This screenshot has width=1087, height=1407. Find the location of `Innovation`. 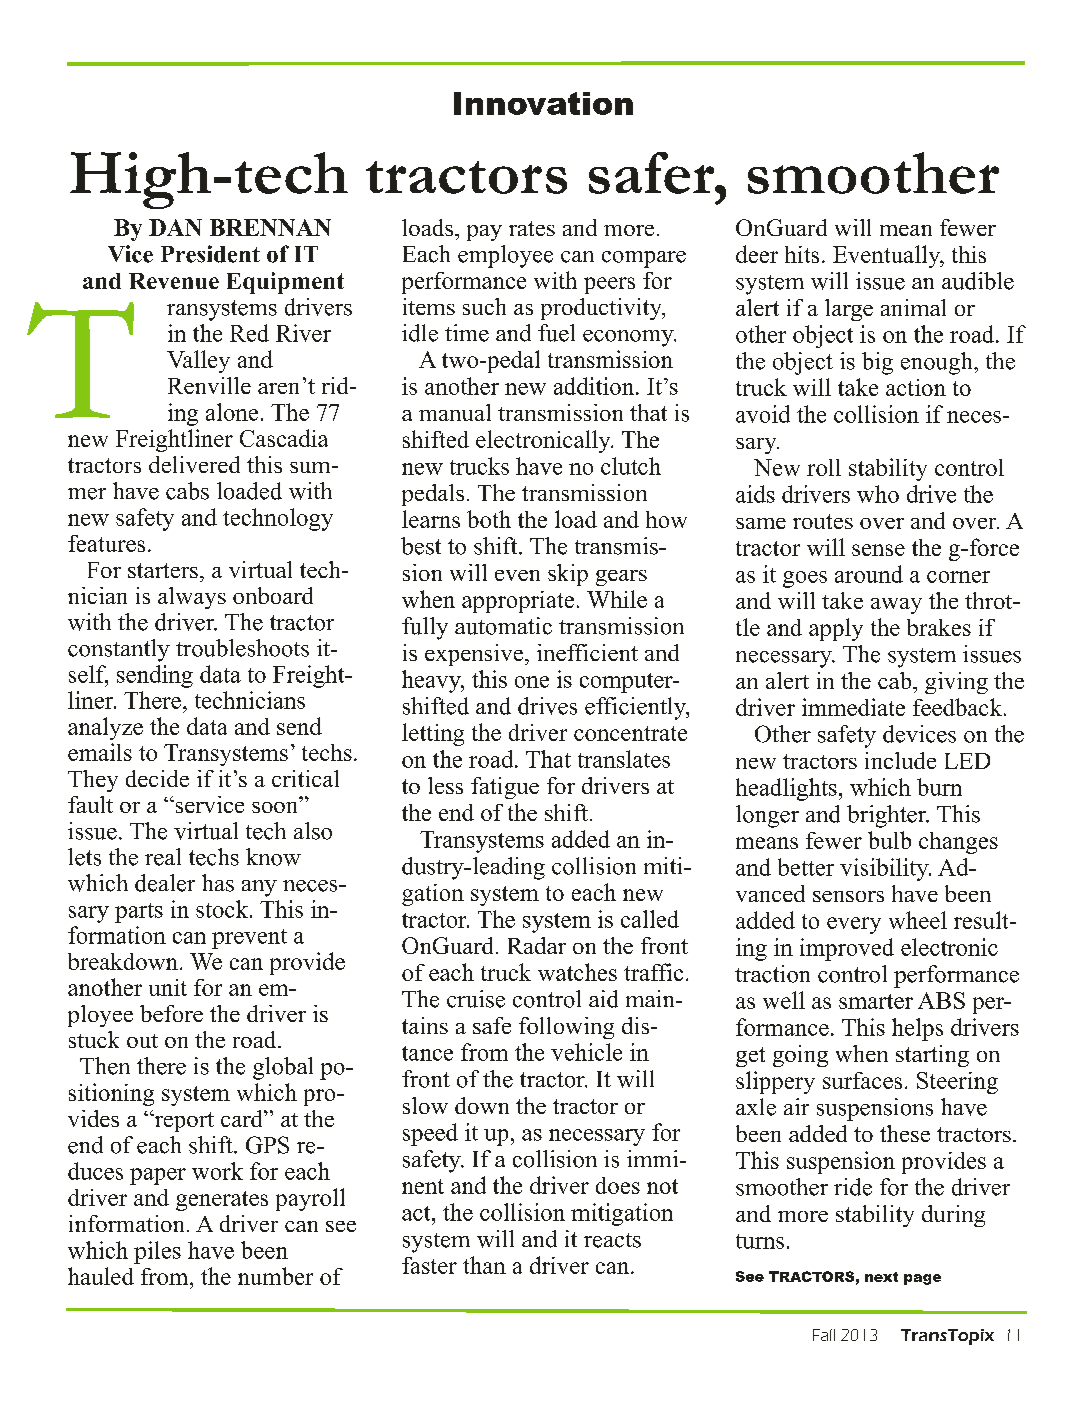

Innovation is located at coordinates (543, 103).
